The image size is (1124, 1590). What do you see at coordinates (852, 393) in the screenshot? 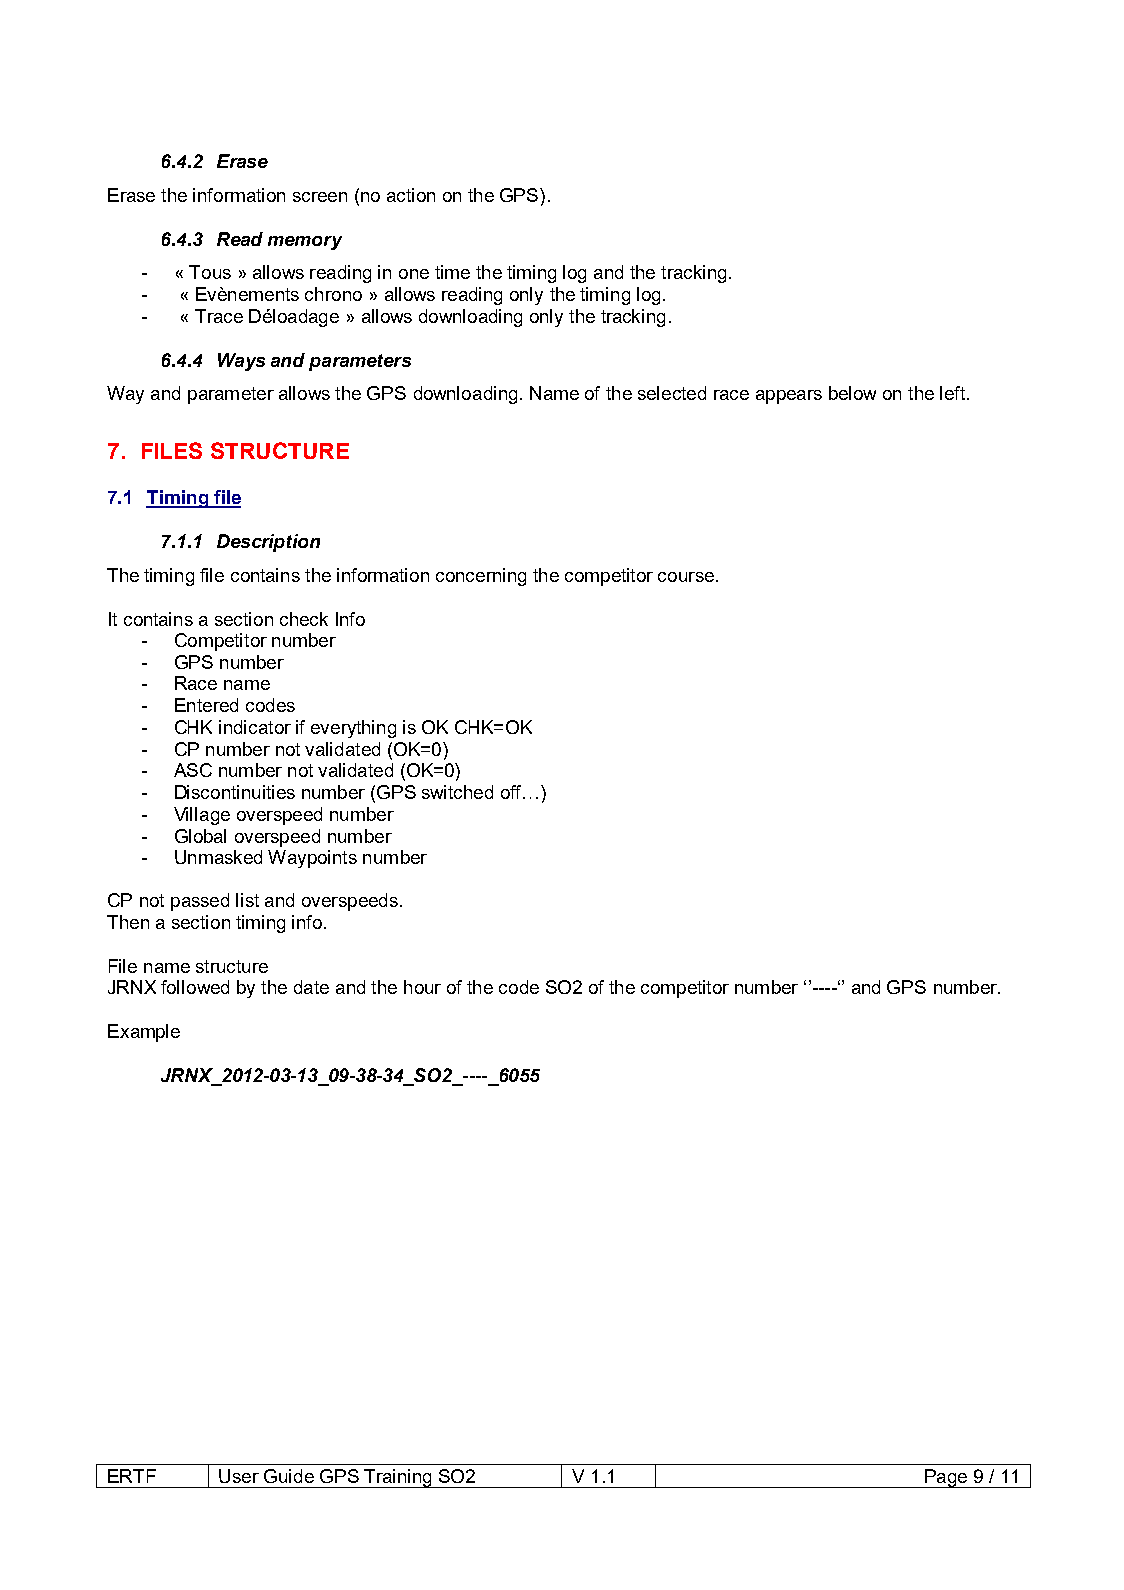
I see `below` at bounding box center [852, 393].
